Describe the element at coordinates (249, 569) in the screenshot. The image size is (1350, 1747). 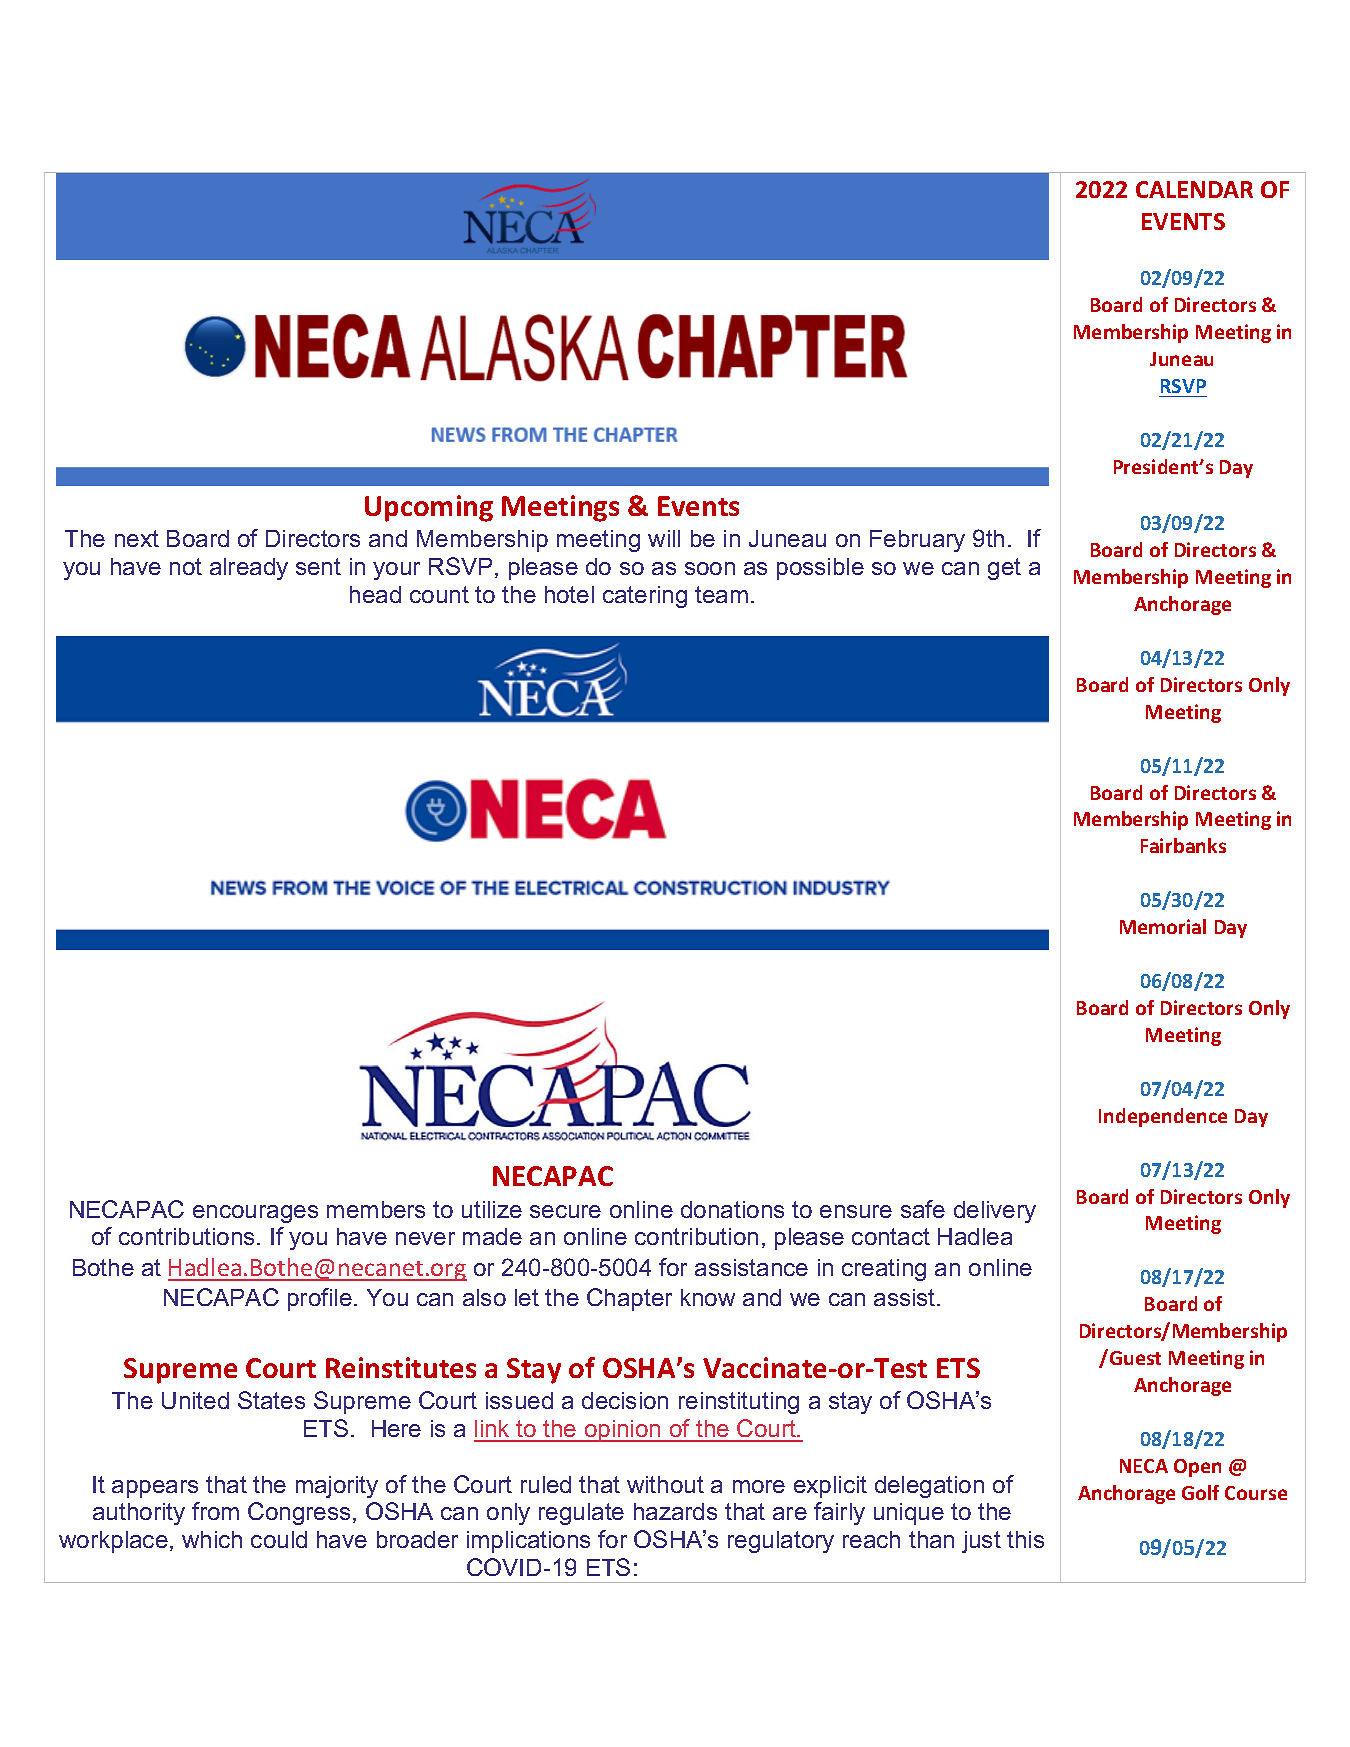
I see `already` at that location.
